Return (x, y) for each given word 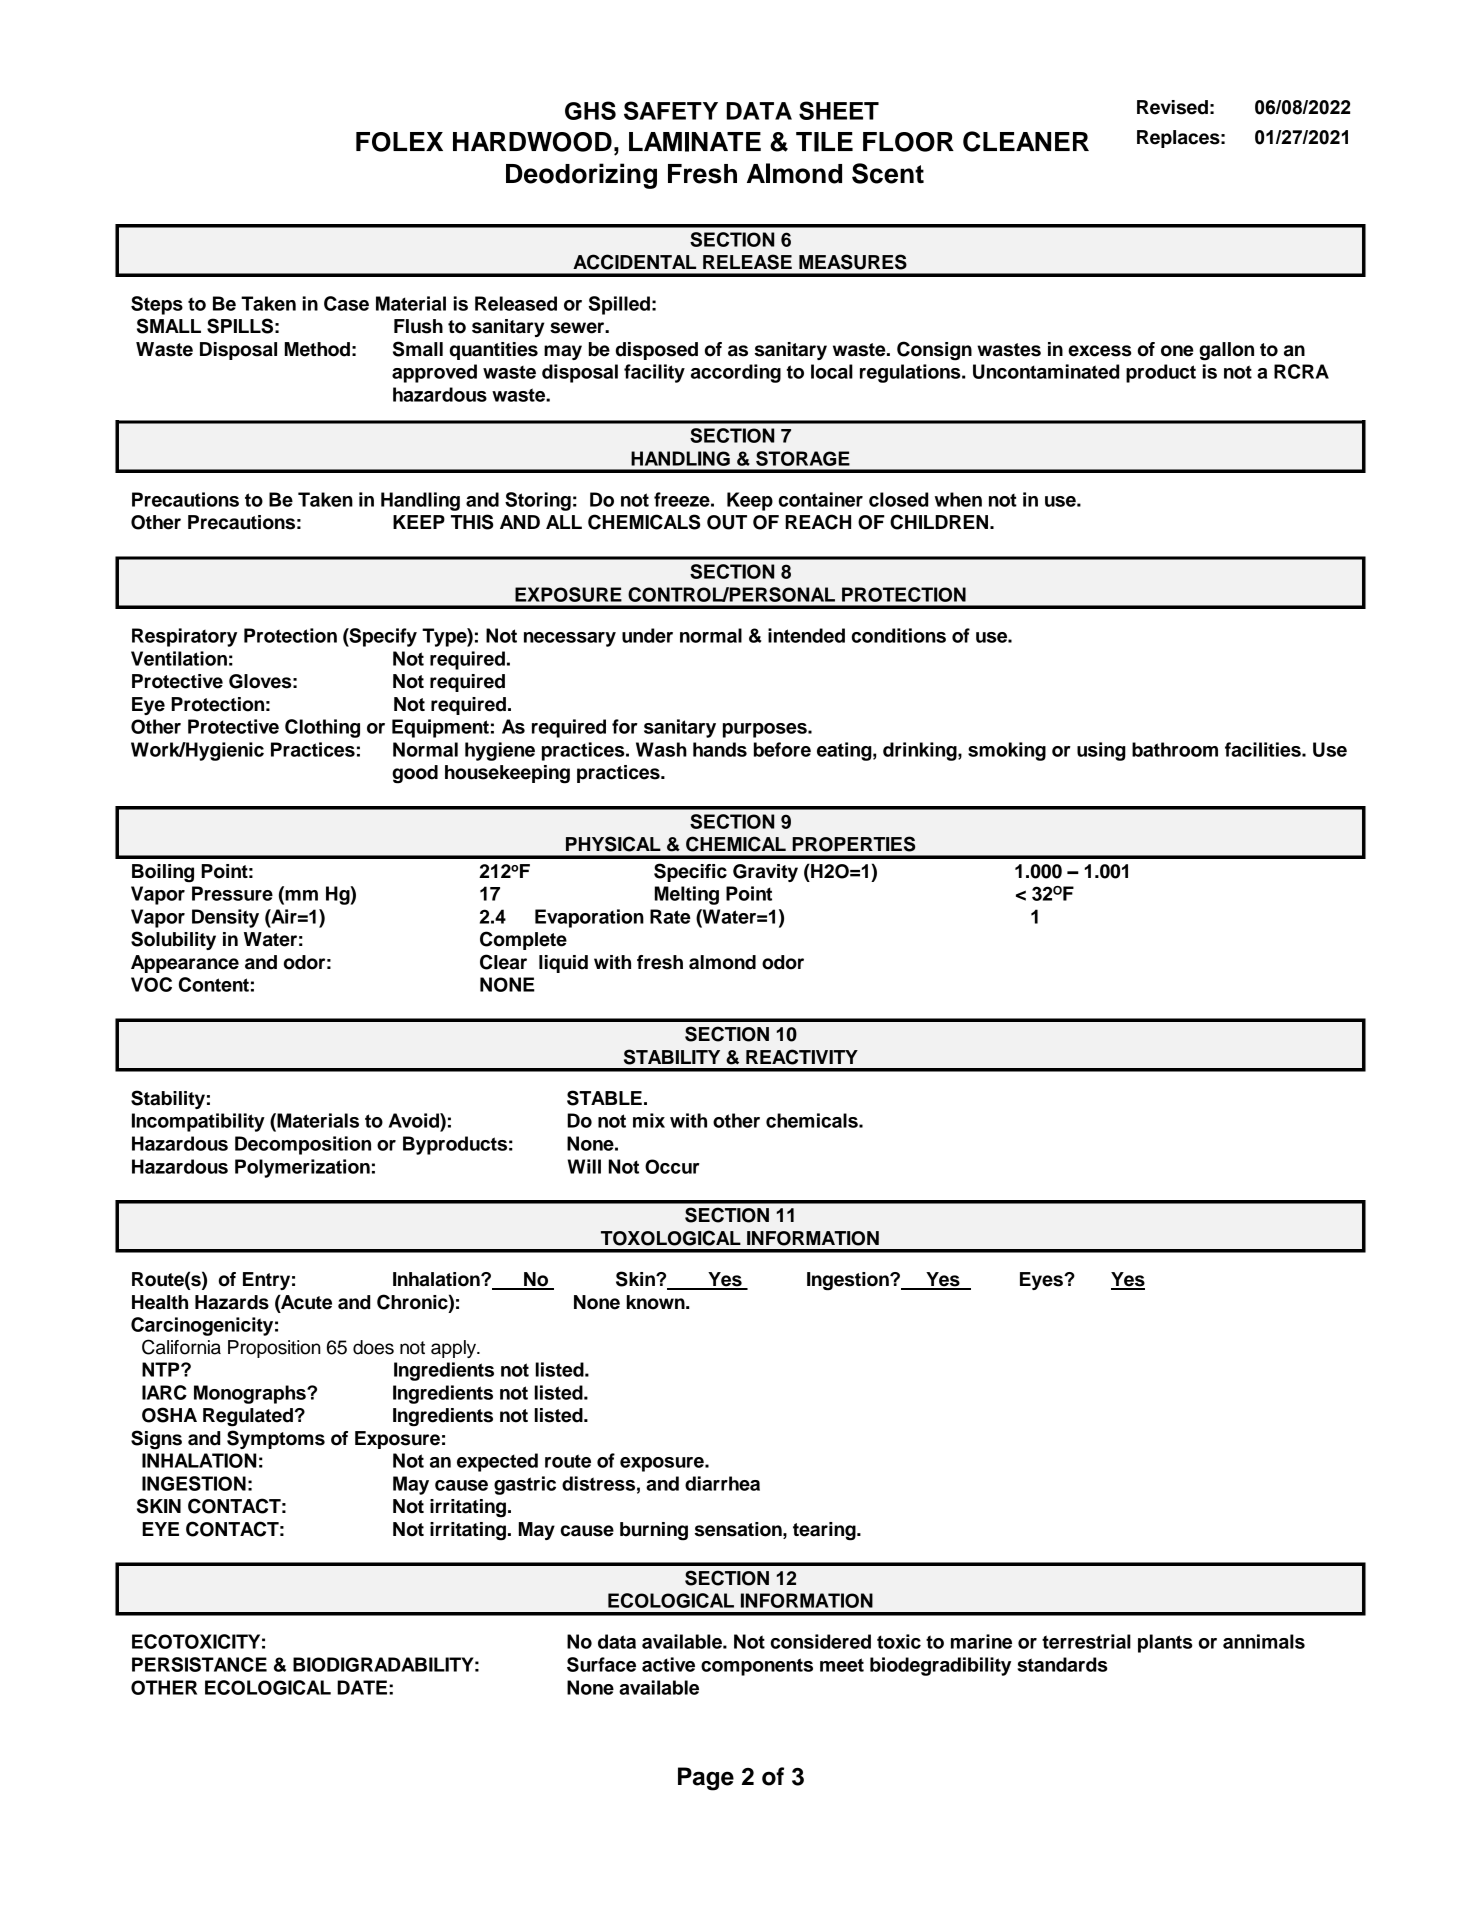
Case (346, 303)
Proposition (274, 1349)
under (647, 635)
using (1101, 751)
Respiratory (184, 637)
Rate (670, 916)
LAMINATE (695, 142)
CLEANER (1026, 141)
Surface (601, 1664)
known (657, 1302)
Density (225, 918)
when (958, 499)
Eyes (1042, 1281)
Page (706, 1779)
